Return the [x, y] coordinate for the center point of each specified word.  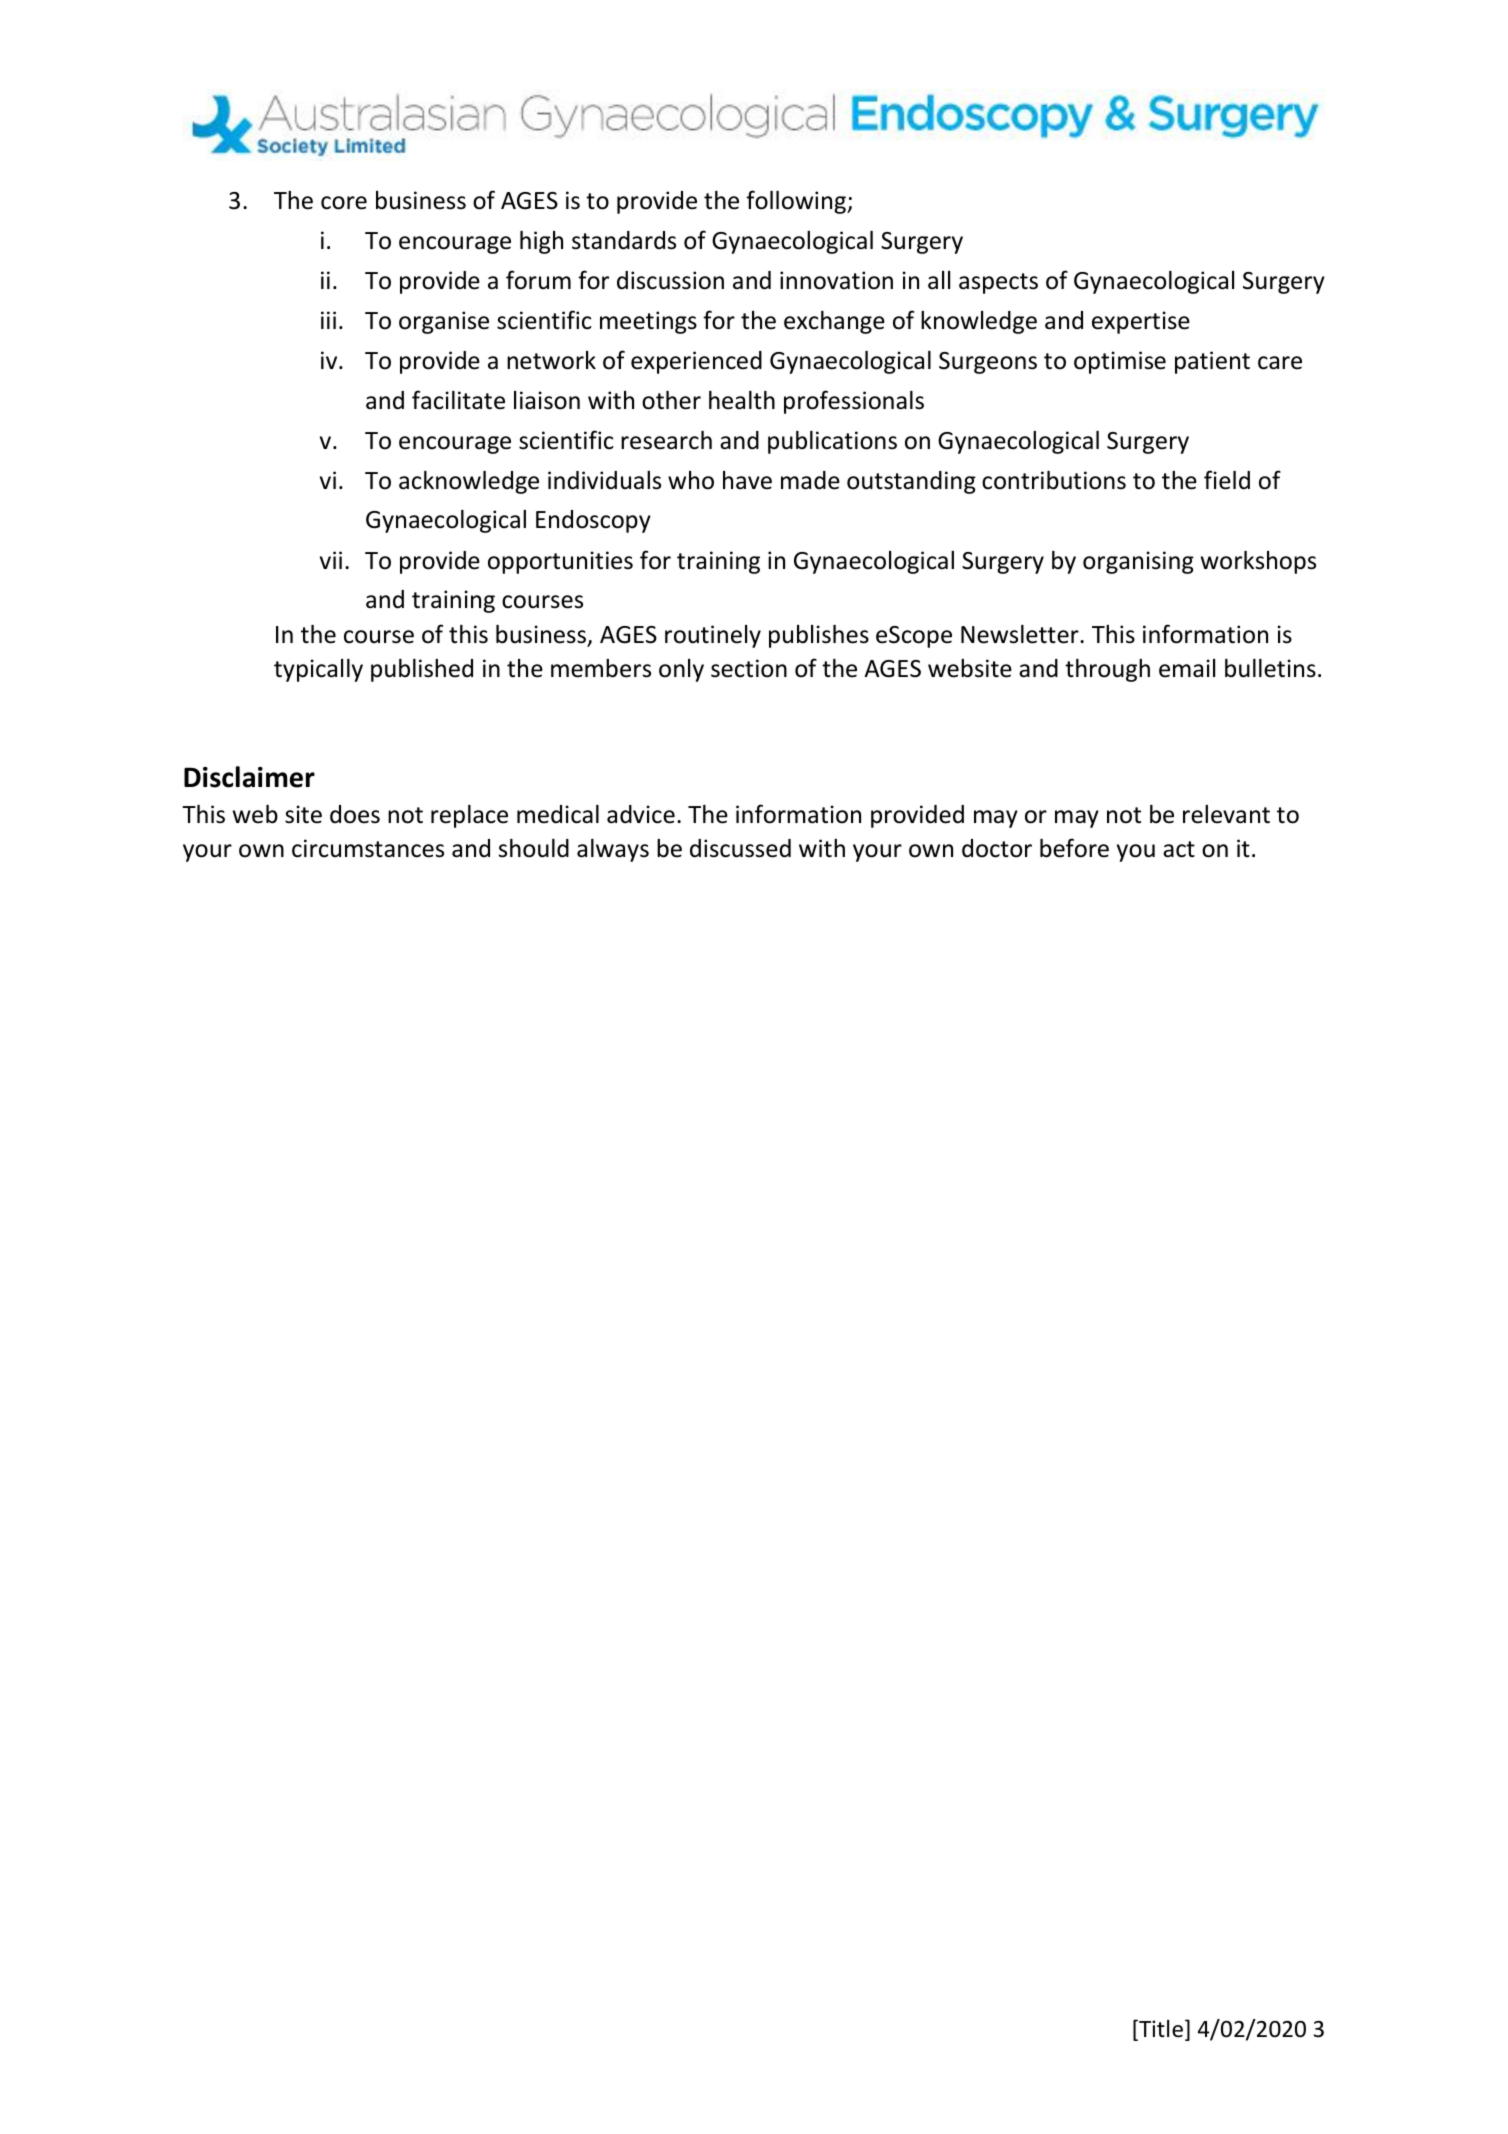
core [344, 203]
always [613, 850]
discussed [740, 848]
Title [1160, 2030]
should [534, 848]
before [1074, 848]
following [797, 202]
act [1179, 849]
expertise [1141, 322]
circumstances [368, 848]
